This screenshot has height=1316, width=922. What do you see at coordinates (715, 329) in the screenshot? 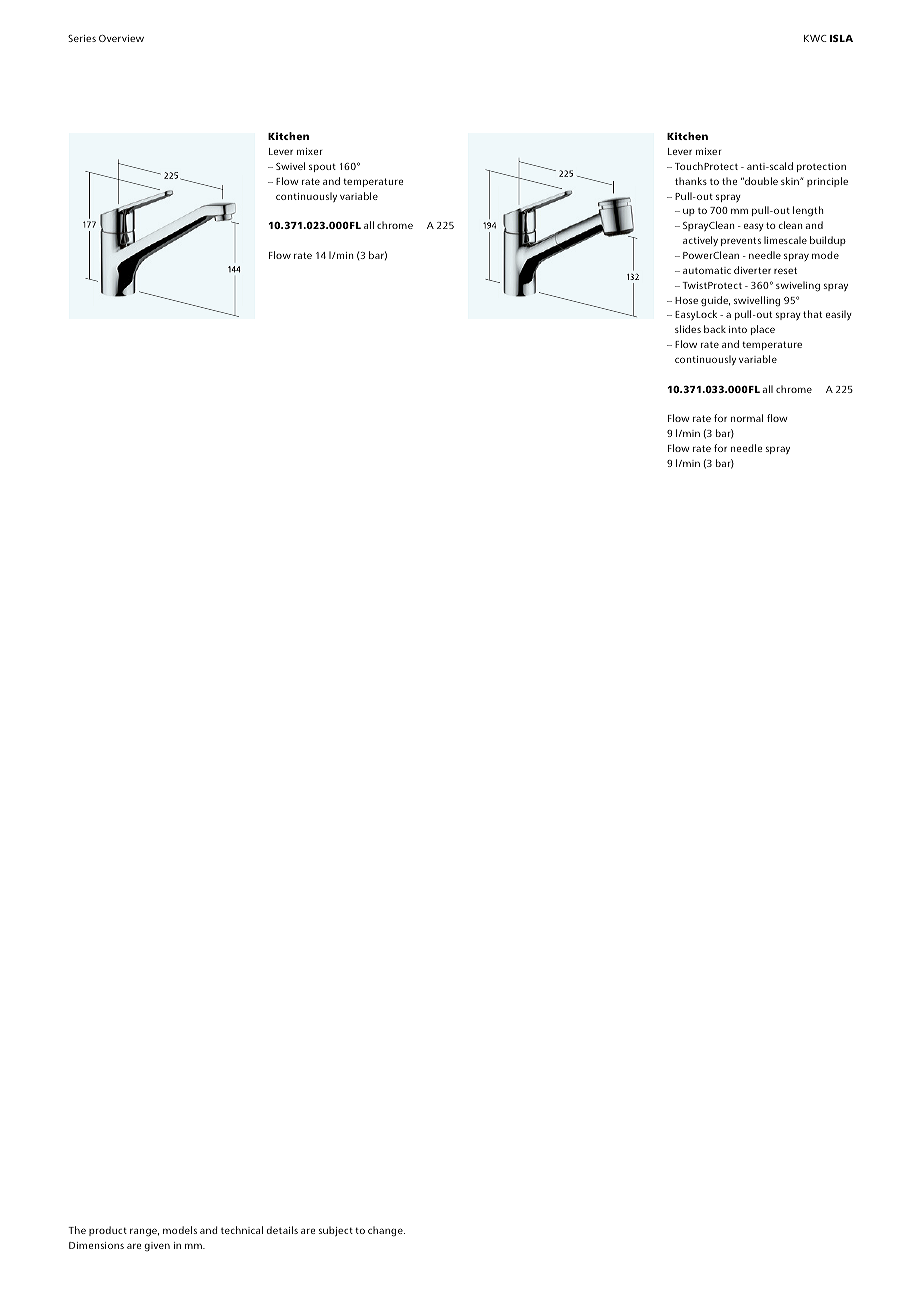
I see `back` at bounding box center [715, 329].
